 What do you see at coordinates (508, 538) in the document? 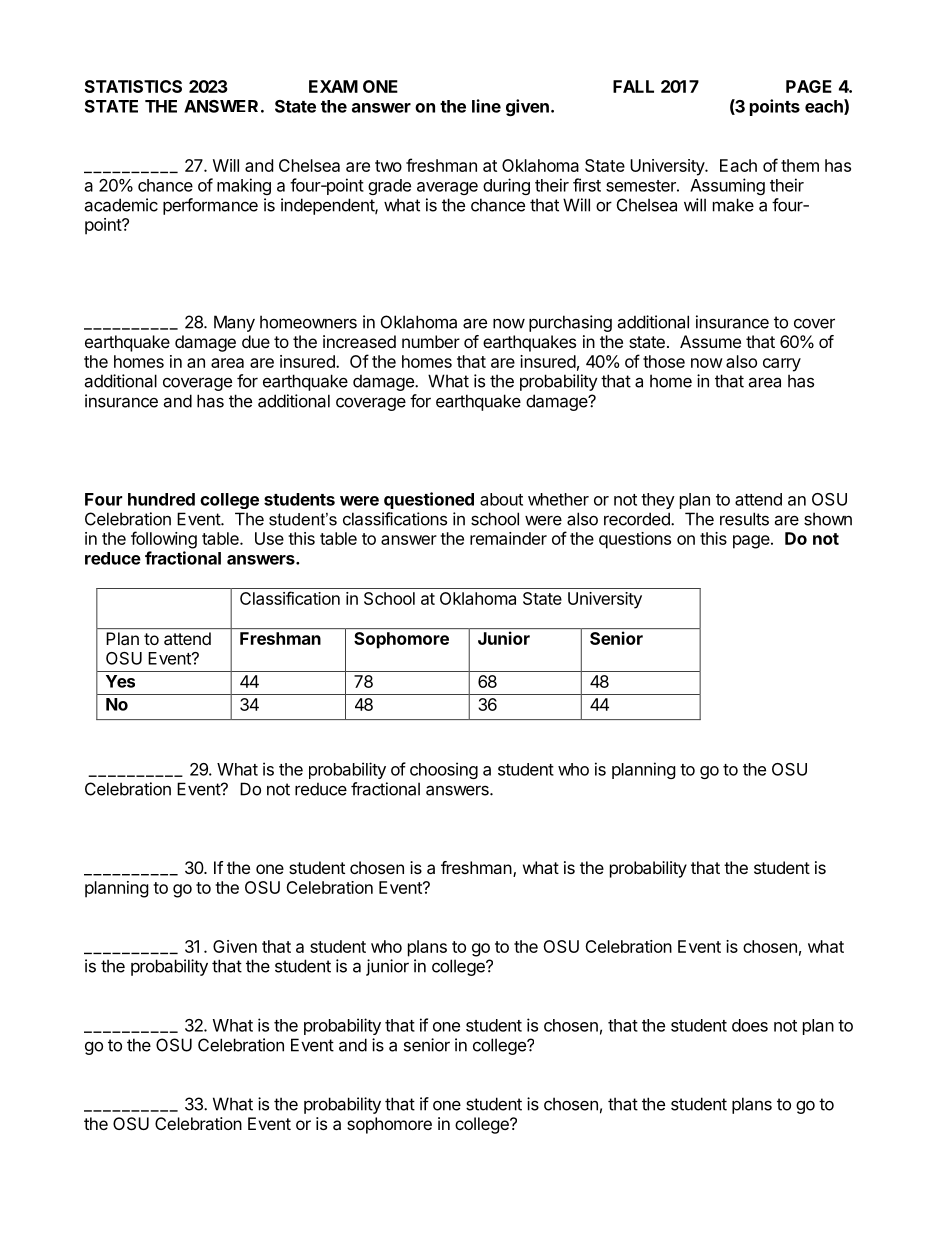
I see `remainder` at bounding box center [508, 538].
